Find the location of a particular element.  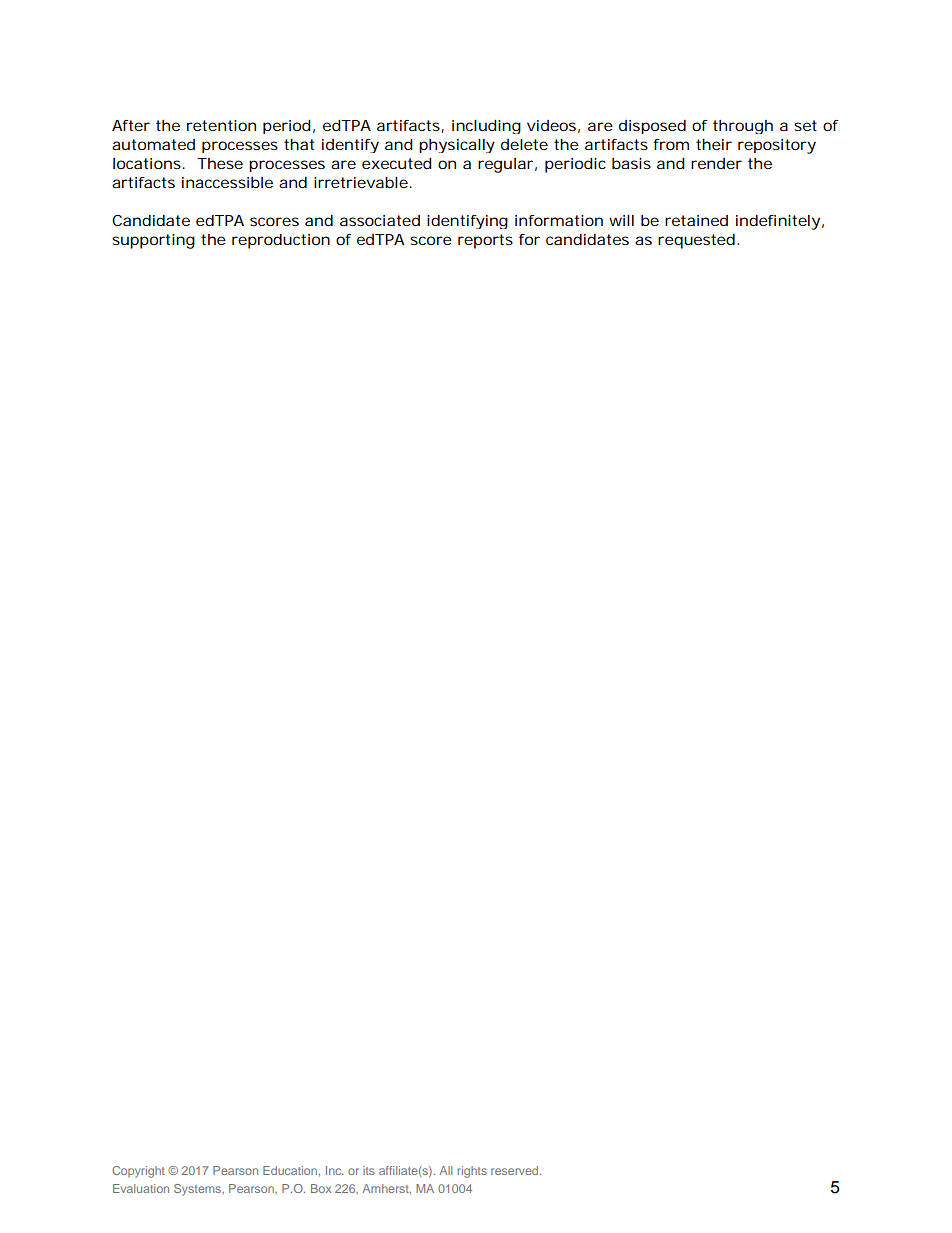

Education is located at coordinates (290, 1170).
